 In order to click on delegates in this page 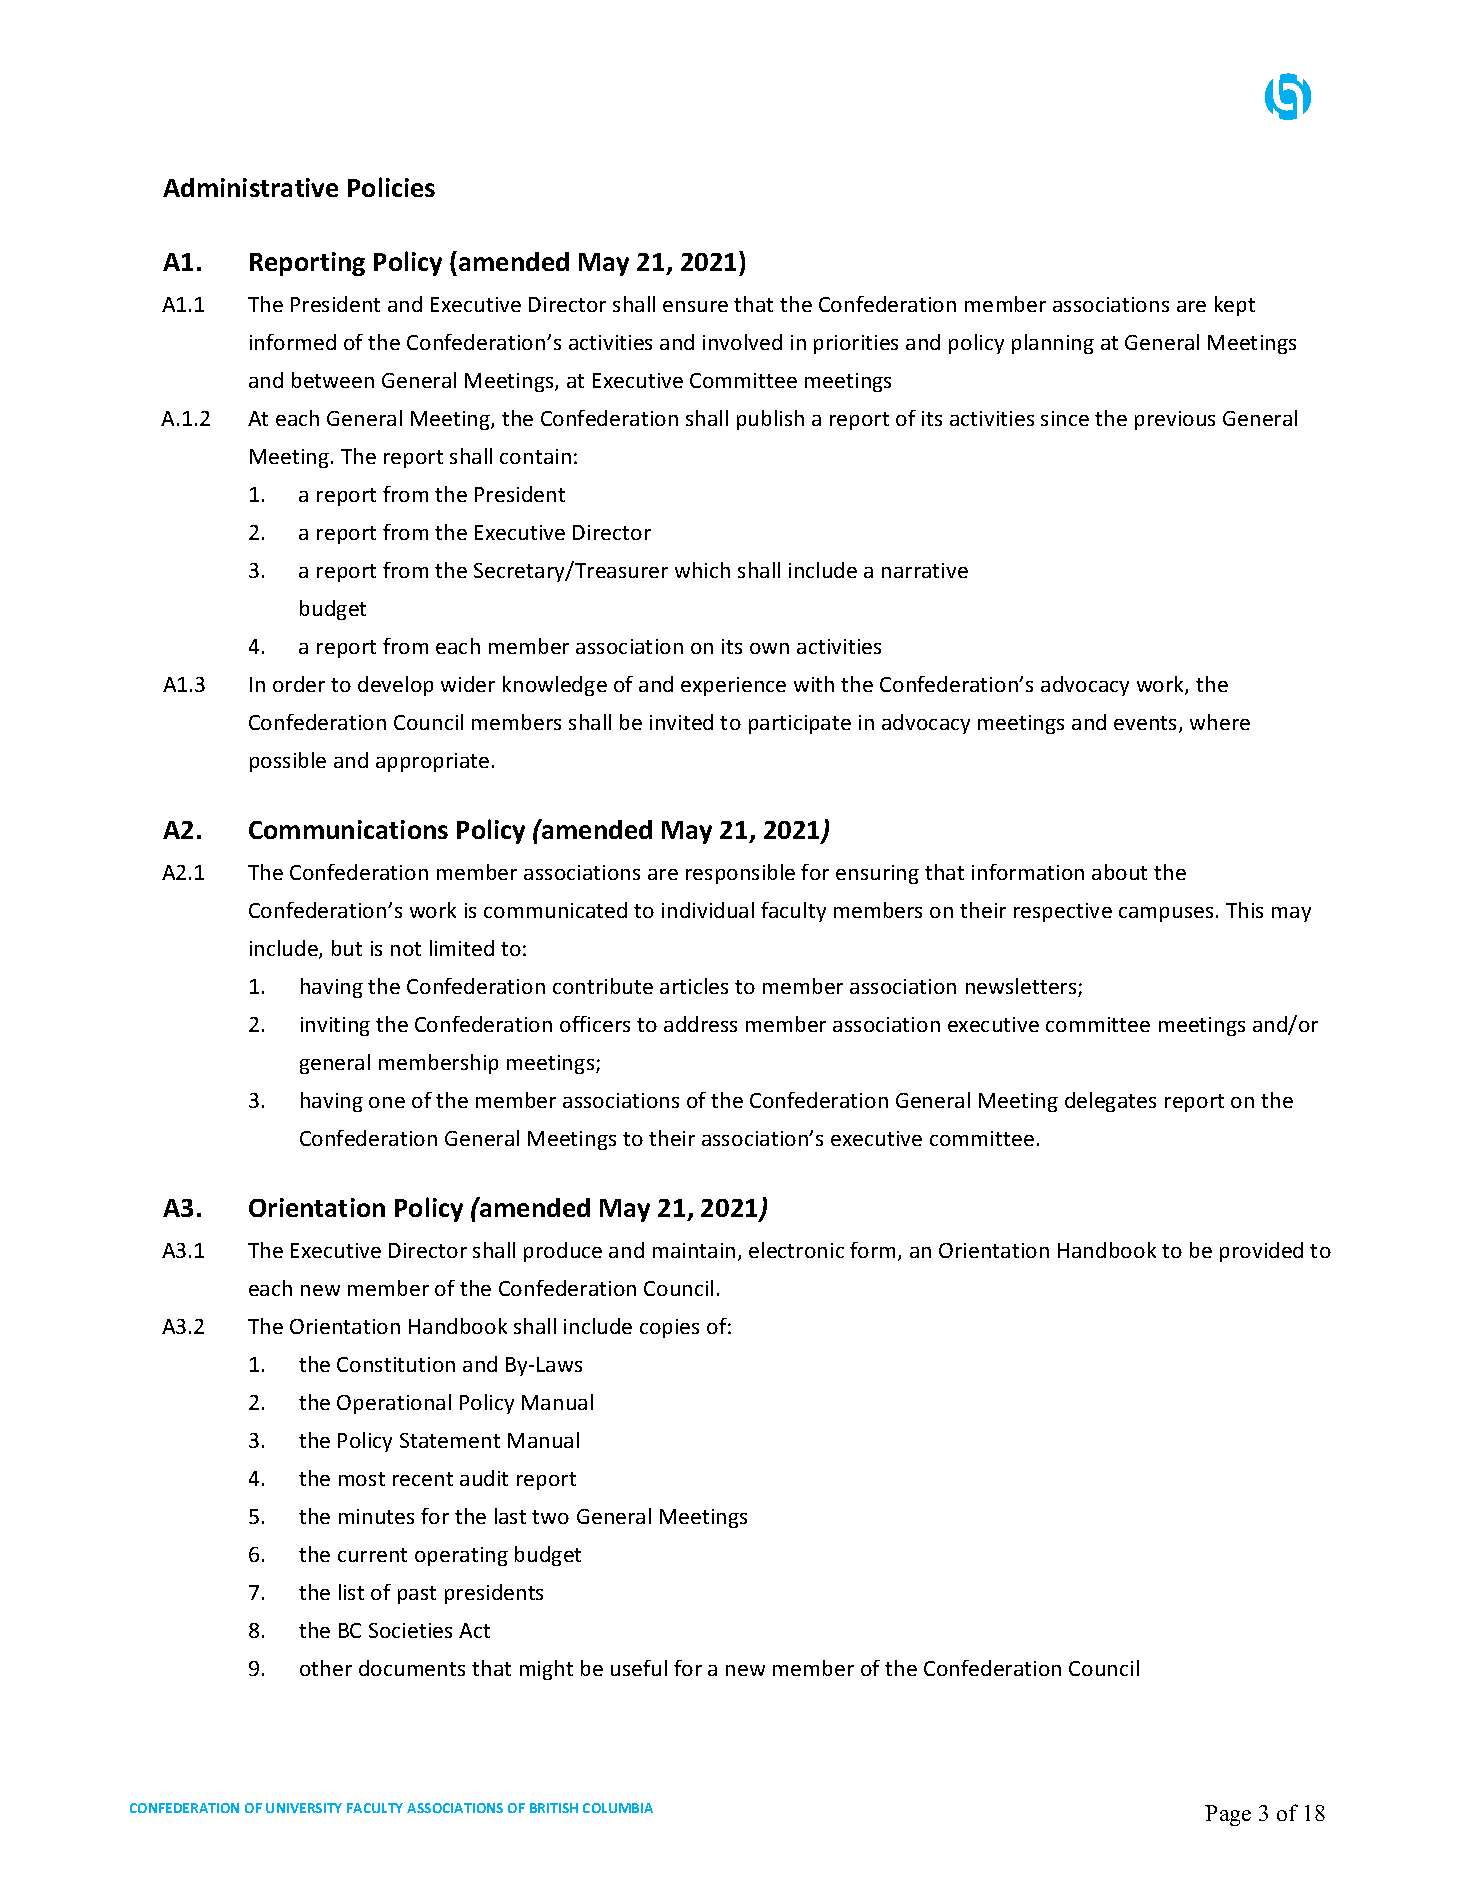, I will do `click(1110, 1102)`.
